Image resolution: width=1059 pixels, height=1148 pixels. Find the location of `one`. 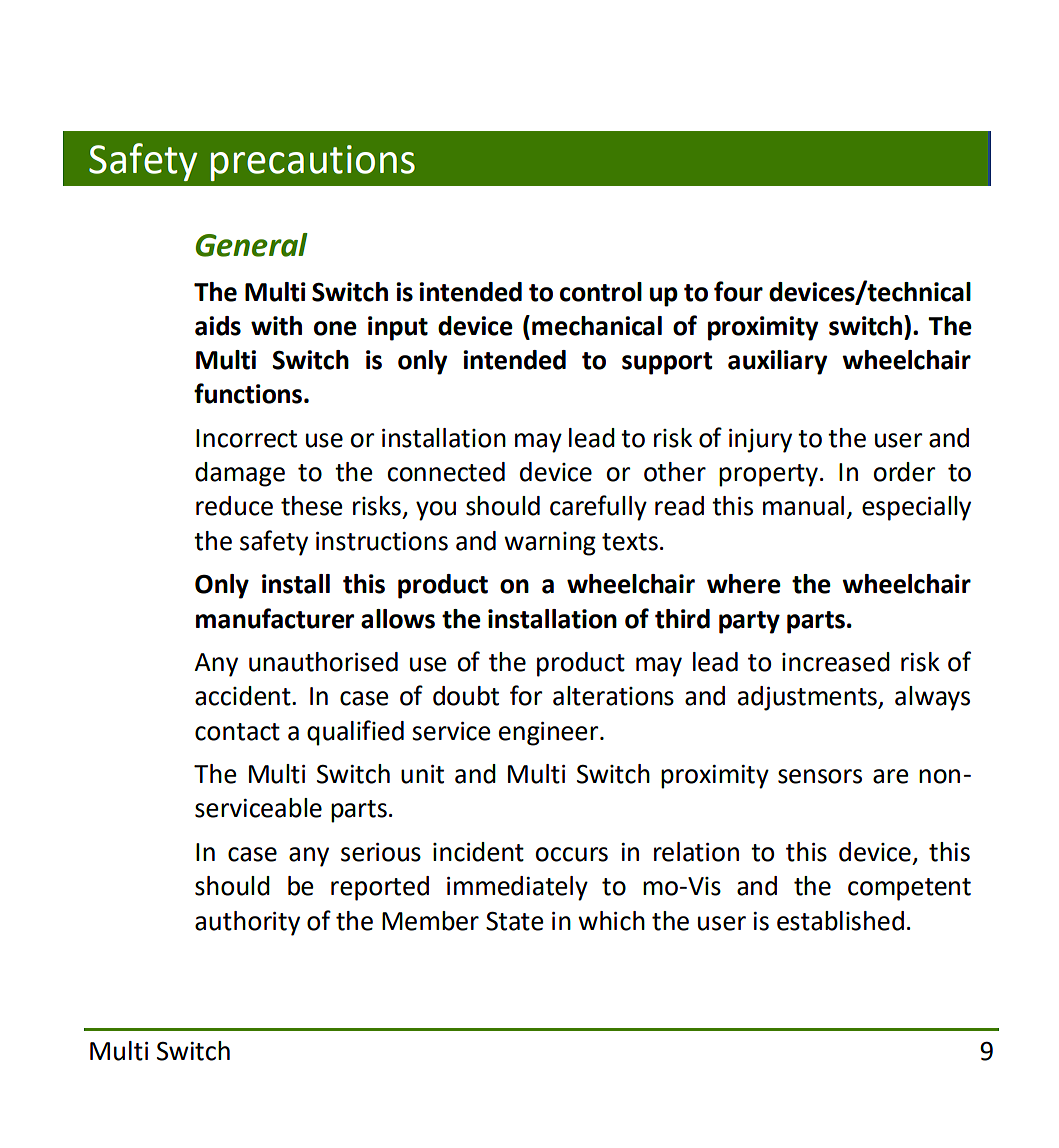

one is located at coordinates (335, 328).
